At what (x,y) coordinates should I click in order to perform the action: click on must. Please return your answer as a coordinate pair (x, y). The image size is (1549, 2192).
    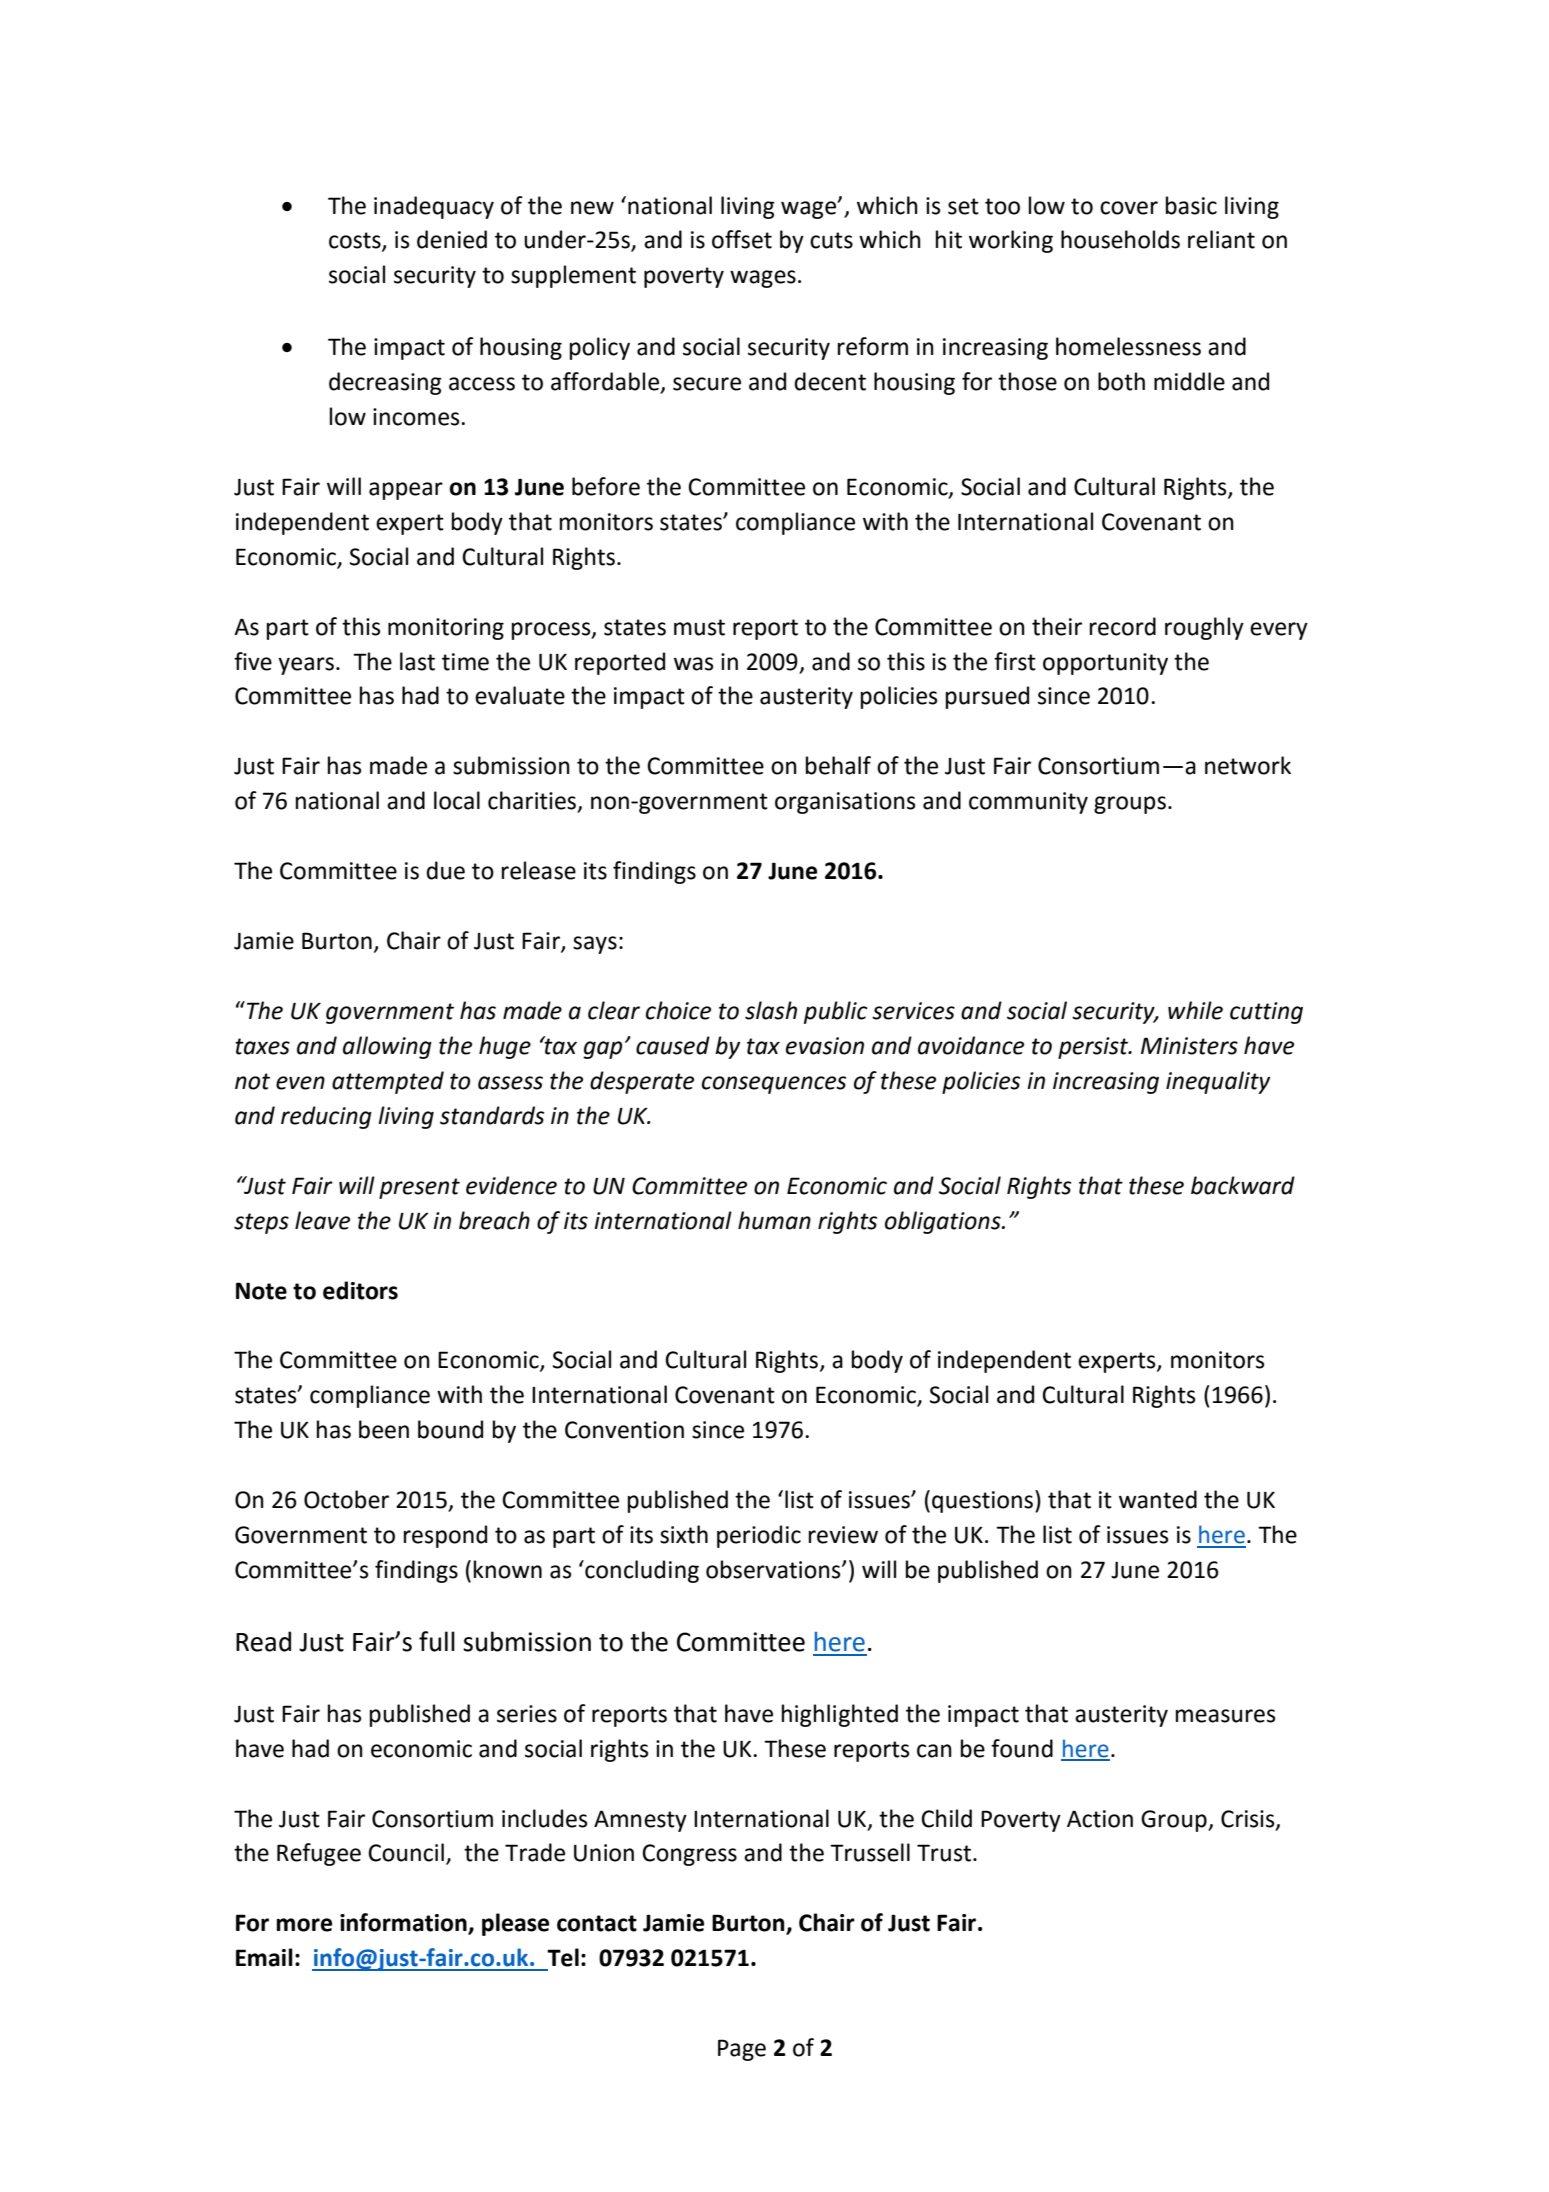
    Looking at the image, I should click on (699, 627).
